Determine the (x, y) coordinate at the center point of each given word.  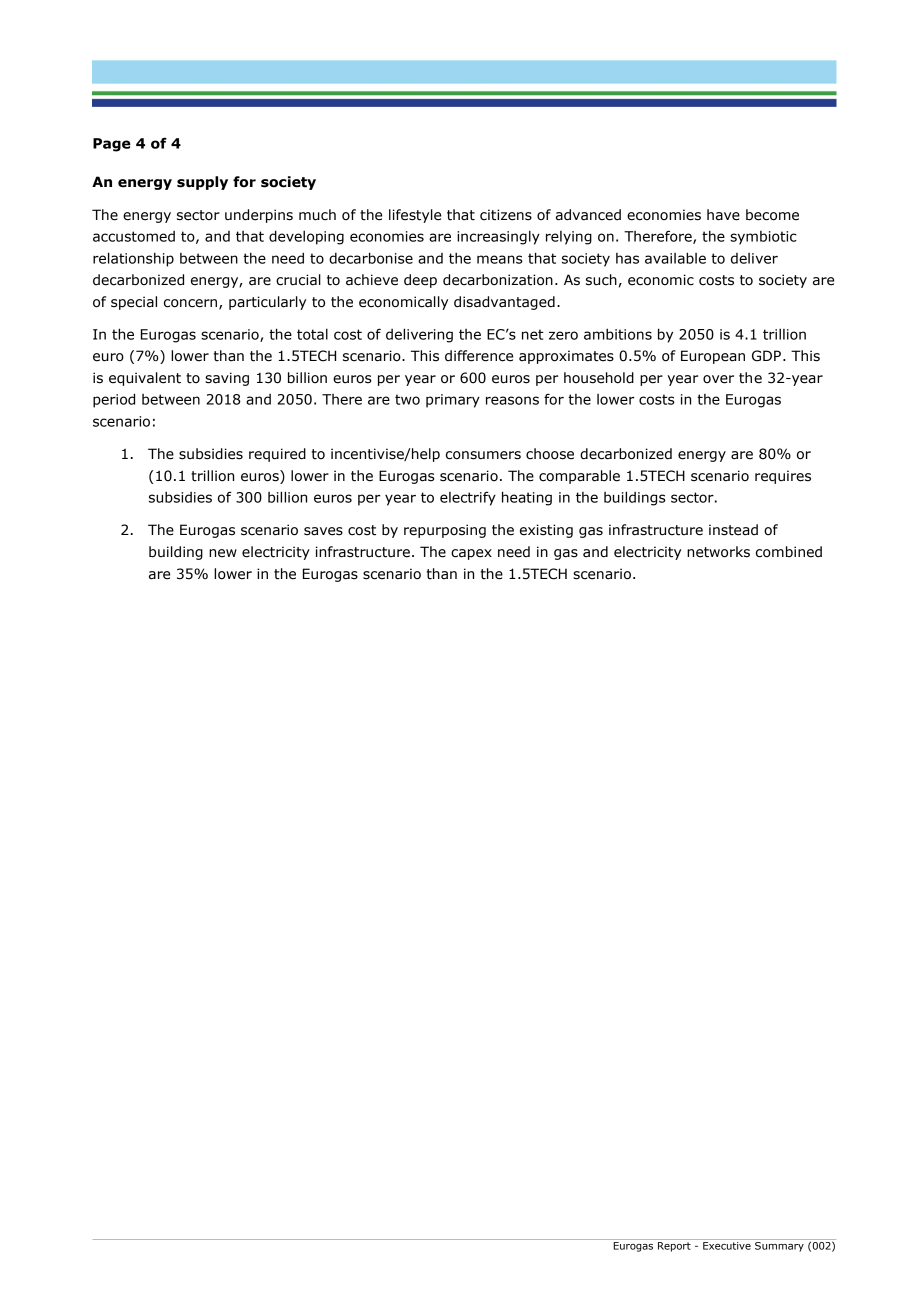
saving (227, 379)
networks (718, 552)
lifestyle (415, 216)
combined (789, 552)
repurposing (445, 531)
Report (674, 1247)
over (718, 379)
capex (471, 554)
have (723, 215)
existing (546, 531)
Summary (779, 1247)
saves (323, 531)
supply (202, 183)
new (223, 553)
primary (453, 401)
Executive (727, 1246)
